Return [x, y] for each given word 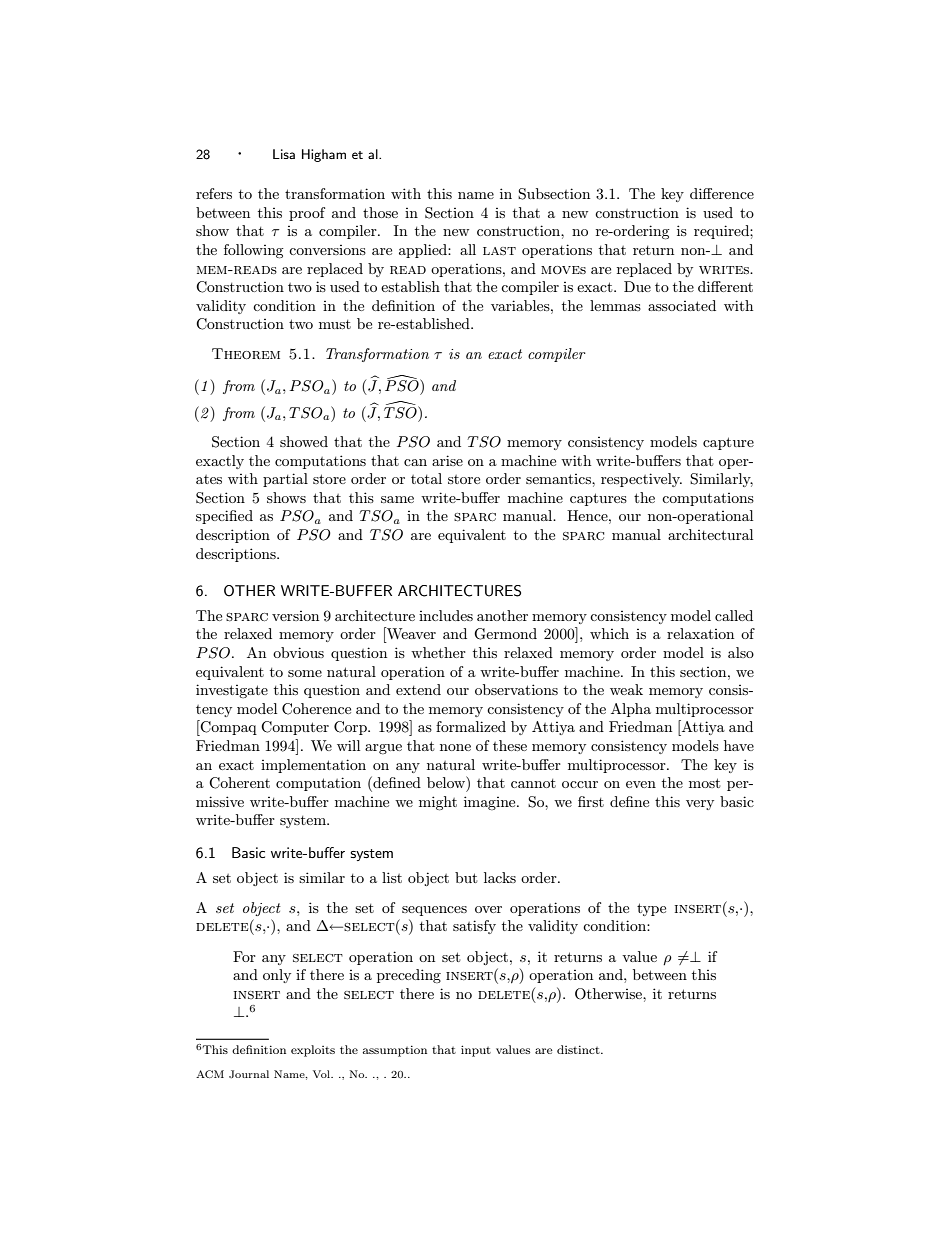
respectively [641, 480]
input [476, 1051]
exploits [313, 1051]
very [700, 805]
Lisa [284, 154]
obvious [298, 652]
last [499, 251]
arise [447, 460]
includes [446, 615]
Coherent [239, 783]
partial [285, 480]
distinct [579, 1049]
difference [722, 193]
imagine [491, 803]
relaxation [700, 633]
